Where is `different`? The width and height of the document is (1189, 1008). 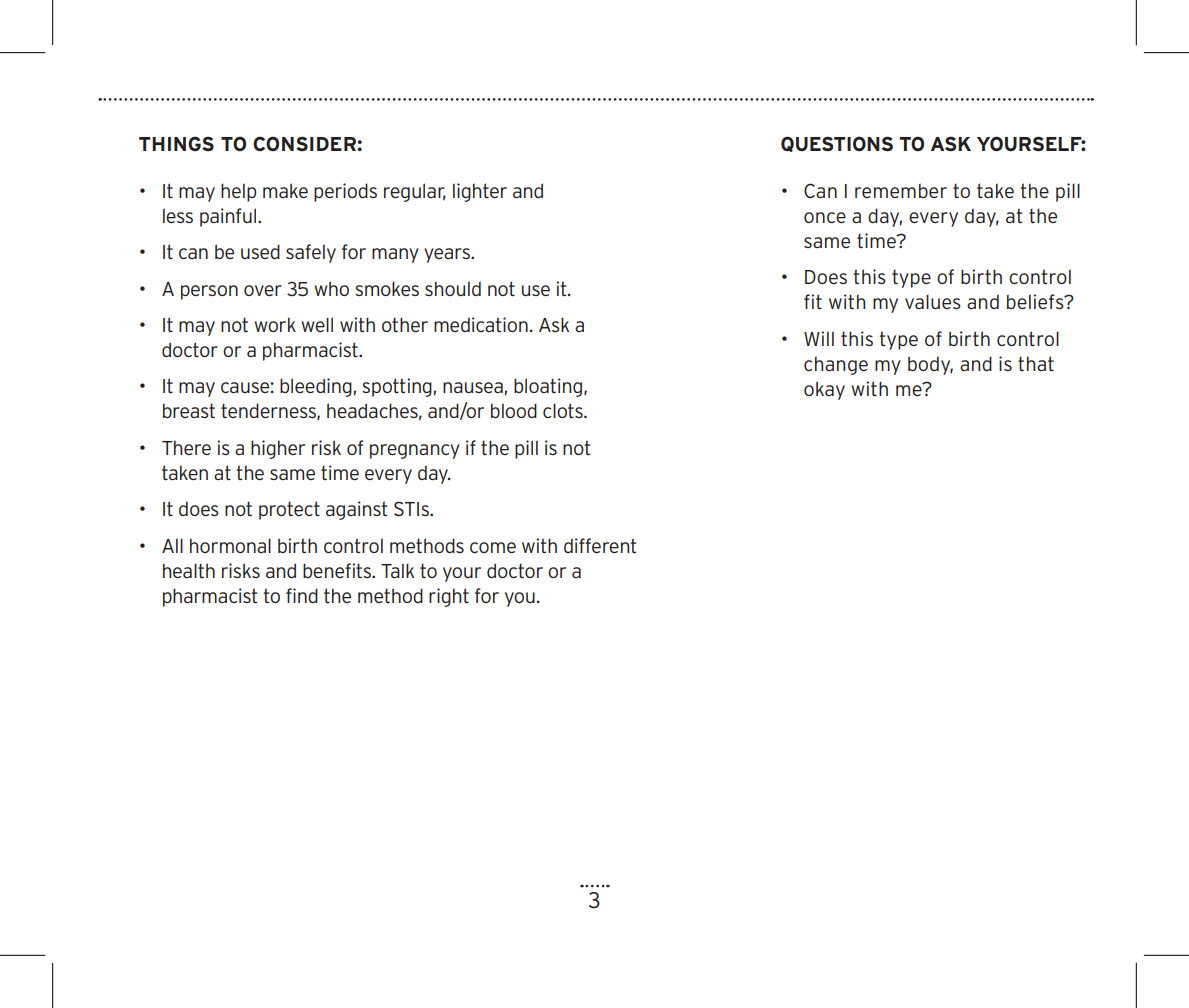
different is located at coordinates (600, 545).
